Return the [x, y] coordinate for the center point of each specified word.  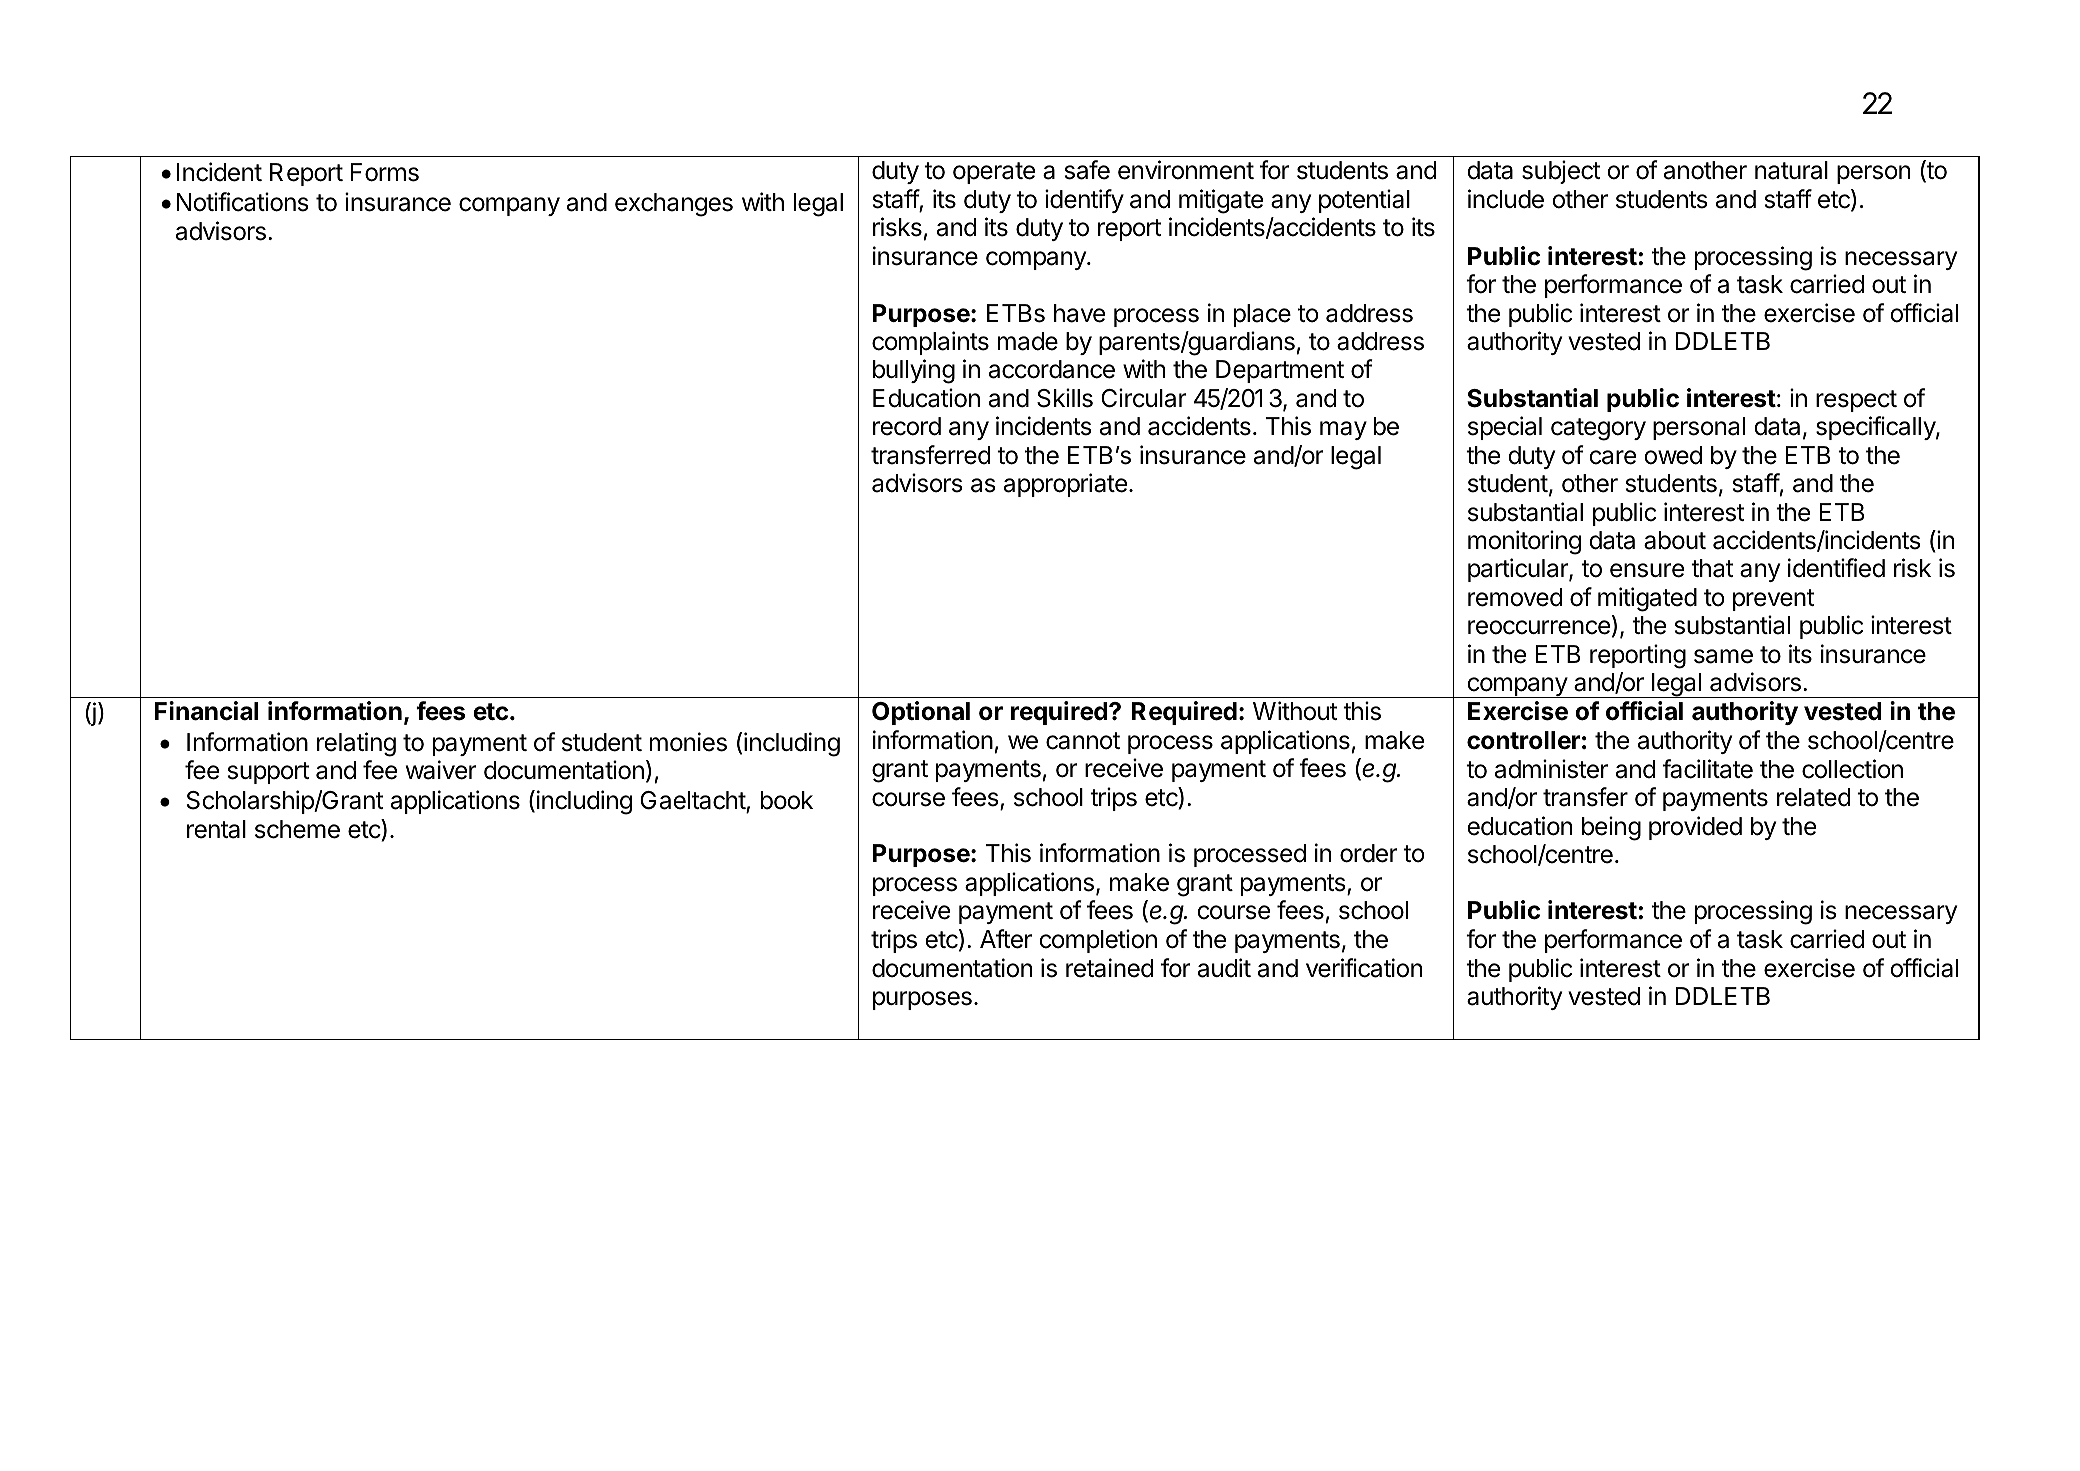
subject [1561, 172]
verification [1364, 968]
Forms [385, 172]
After [1006, 939]
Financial [206, 711]
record [907, 426]
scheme [297, 829]
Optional [921, 713]
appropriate [1065, 485]
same [1723, 656]
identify [1084, 201]
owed [1673, 455]
